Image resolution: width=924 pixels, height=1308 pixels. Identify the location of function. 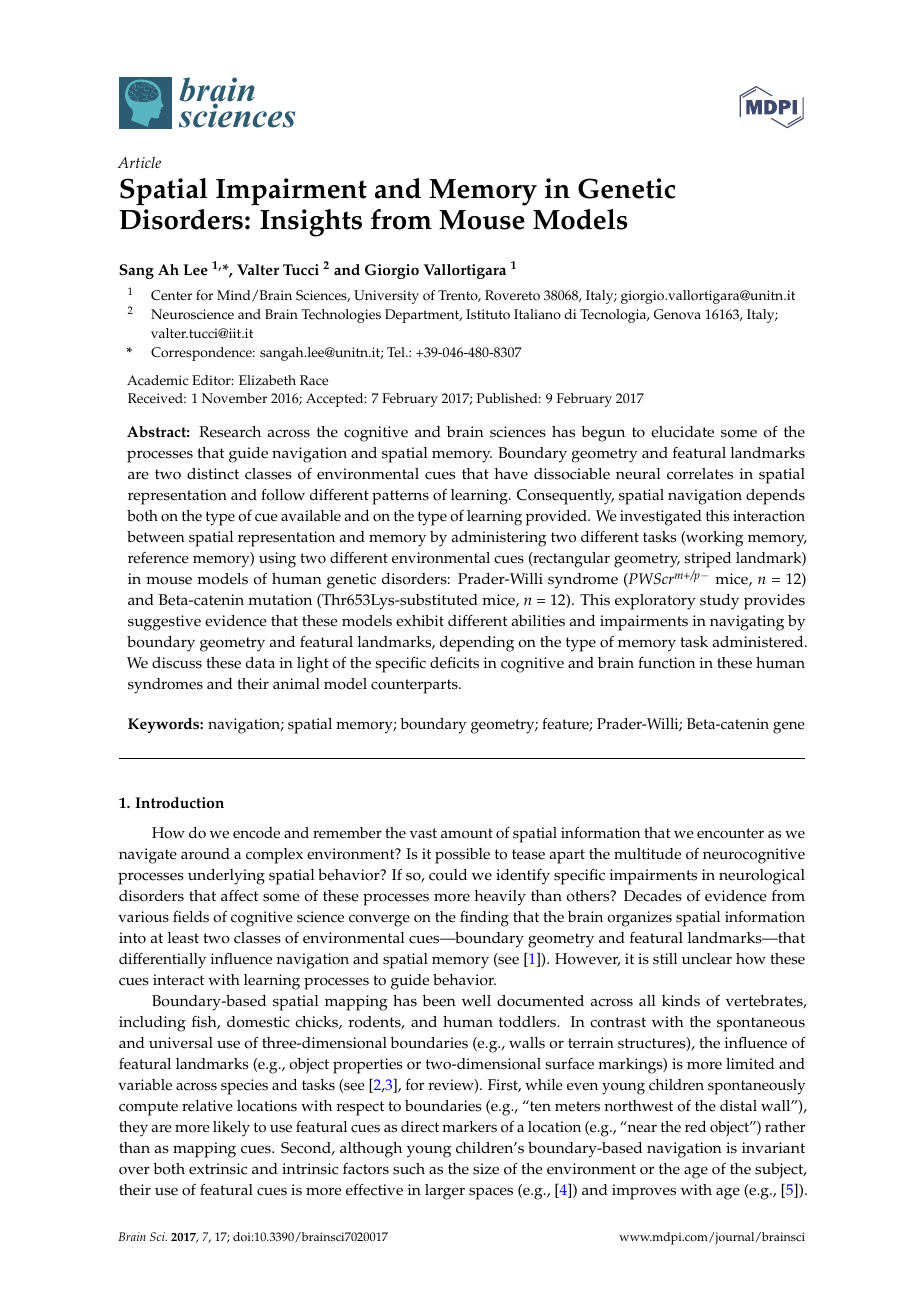
(666, 662).
